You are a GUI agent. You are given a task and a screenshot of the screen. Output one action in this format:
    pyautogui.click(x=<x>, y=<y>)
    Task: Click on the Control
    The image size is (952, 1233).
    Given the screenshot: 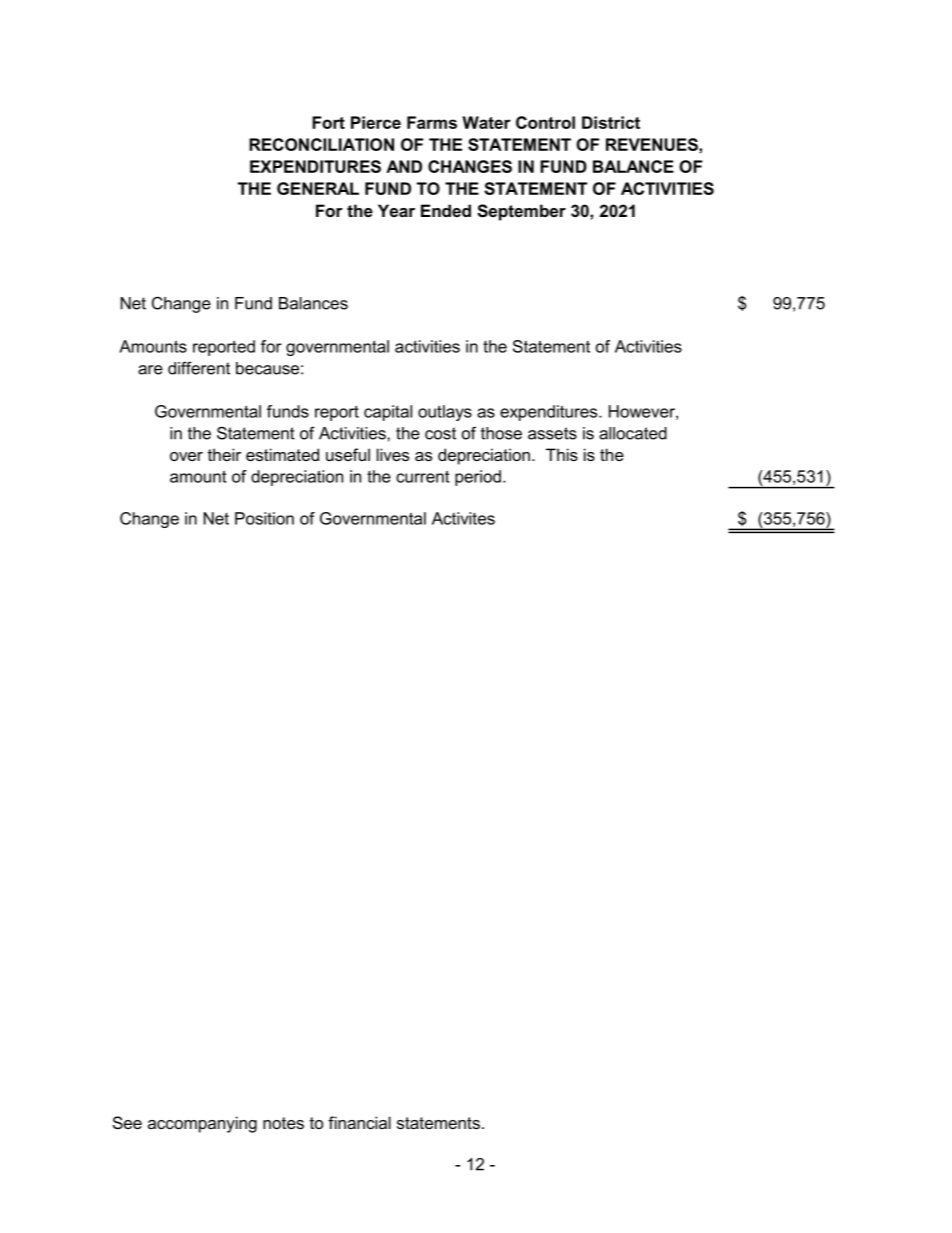 What is the action you would take?
    pyautogui.click(x=545, y=122)
